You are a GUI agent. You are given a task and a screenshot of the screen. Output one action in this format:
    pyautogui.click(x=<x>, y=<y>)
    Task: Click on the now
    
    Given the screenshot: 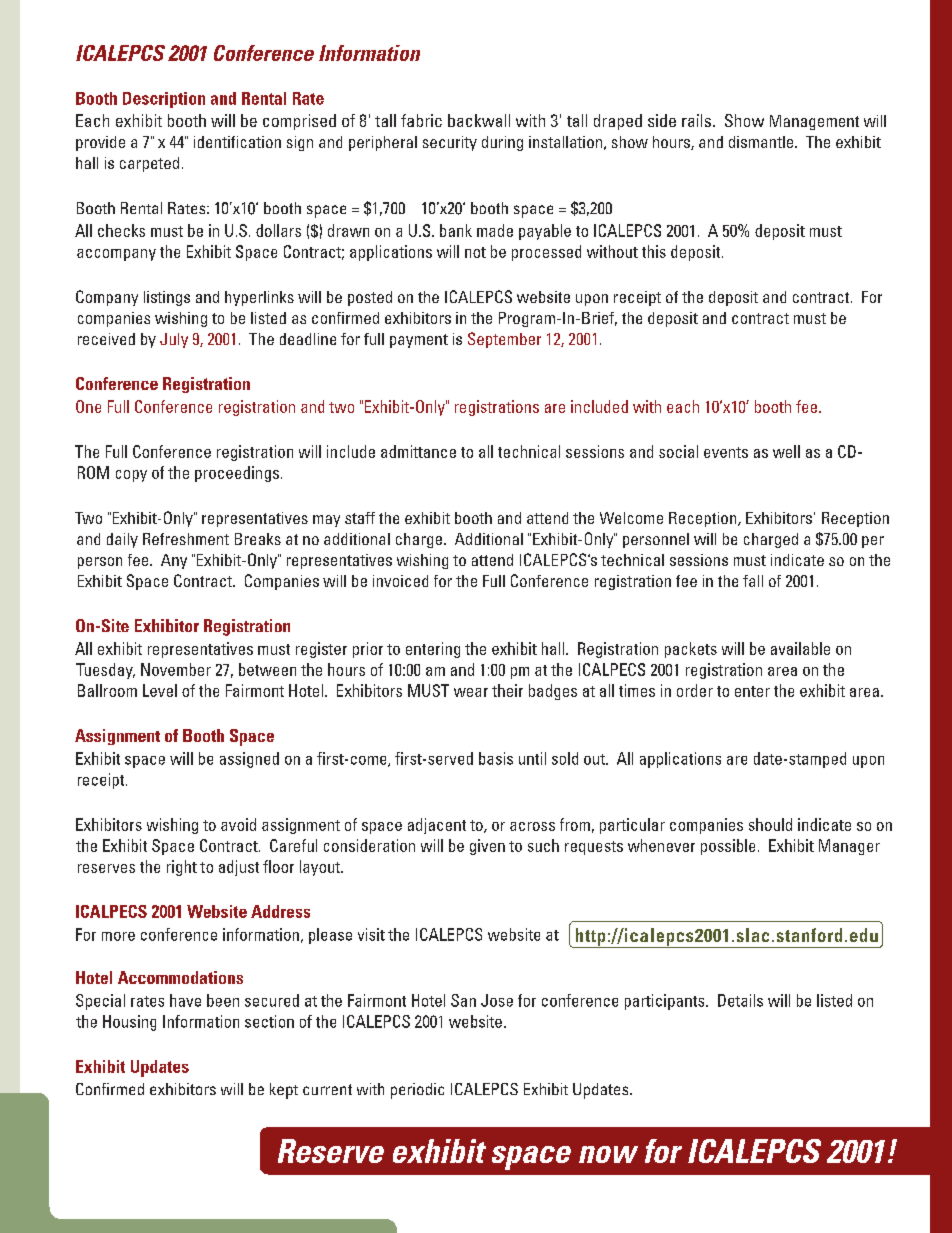 What is the action you would take?
    pyautogui.click(x=608, y=1154)
